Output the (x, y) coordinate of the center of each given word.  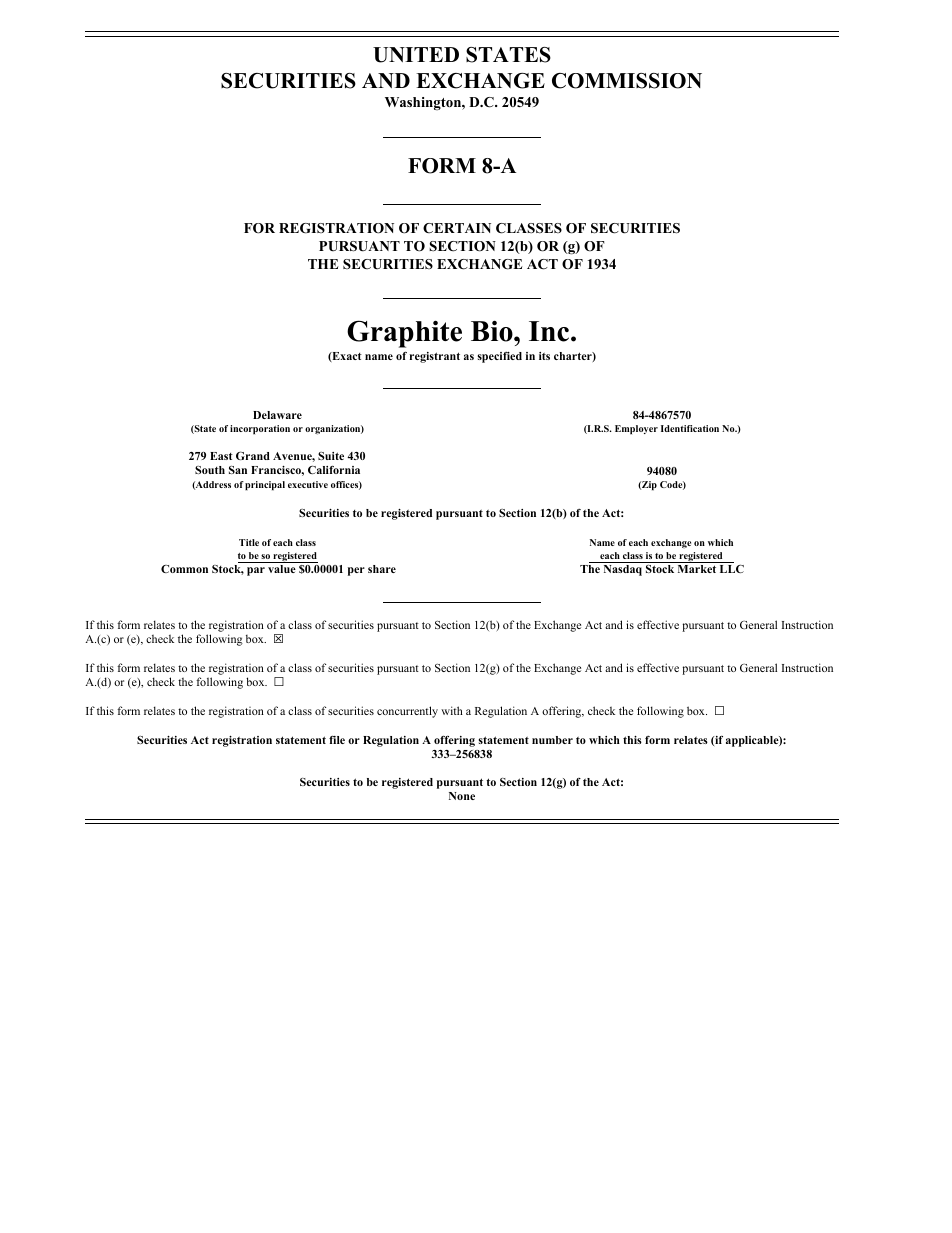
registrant (435, 357)
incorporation (260, 430)
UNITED (416, 55)
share (382, 569)
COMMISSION (627, 81)
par (256, 571)
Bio (493, 331)
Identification (690, 428)
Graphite (404, 334)
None (462, 796)
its (544, 356)
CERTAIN (457, 228)
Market (697, 569)
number (552, 740)
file (337, 740)
